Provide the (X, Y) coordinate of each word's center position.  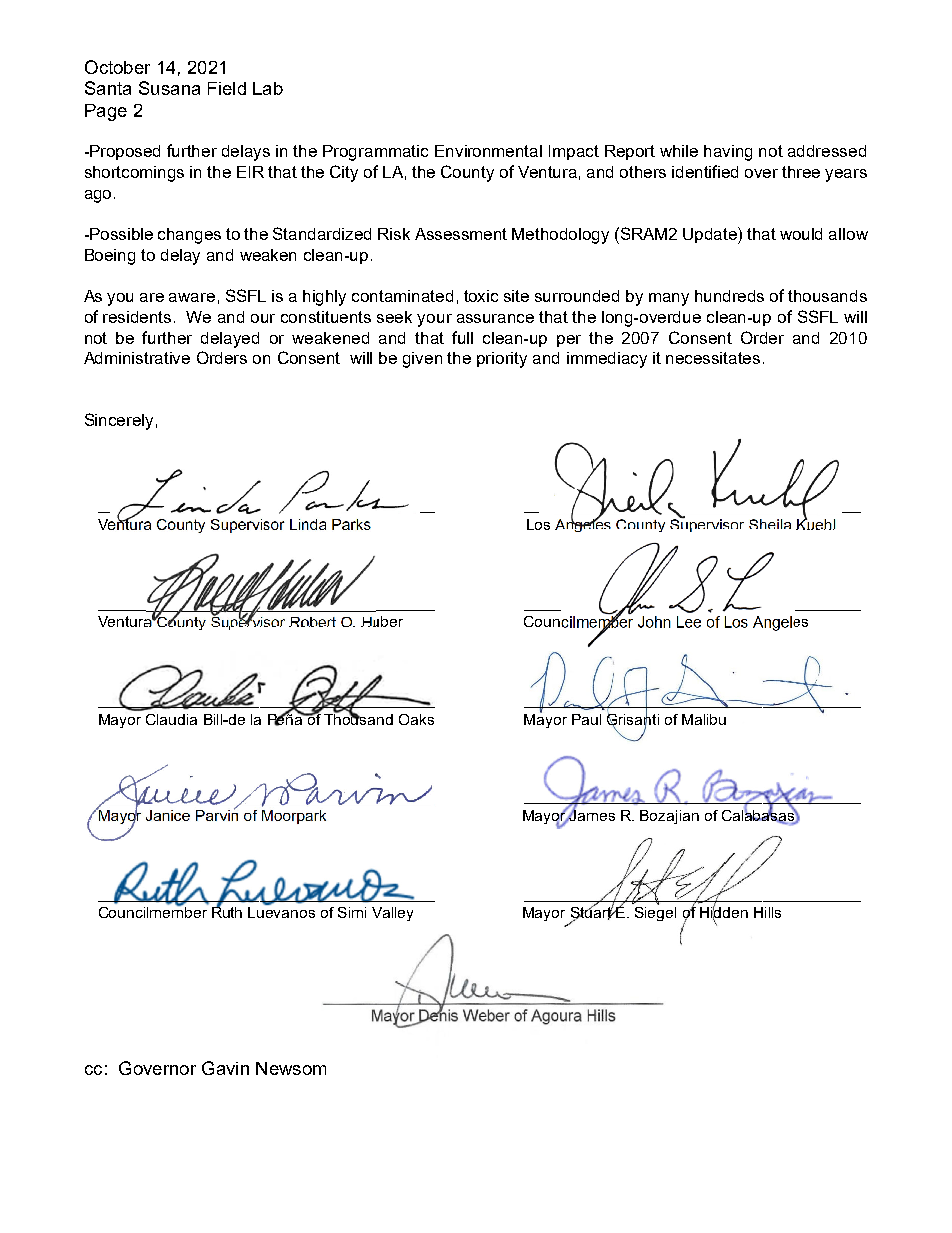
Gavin (225, 1068)
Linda (308, 524)
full (462, 337)
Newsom (291, 1068)
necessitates (713, 358)
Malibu (704, 719)
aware (192, 297)
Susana (169, 88)
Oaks (416, 719)
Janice (168, 815)
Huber (382, 621)
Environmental (488, 151)
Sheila (770, 524)
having (728, 153)
